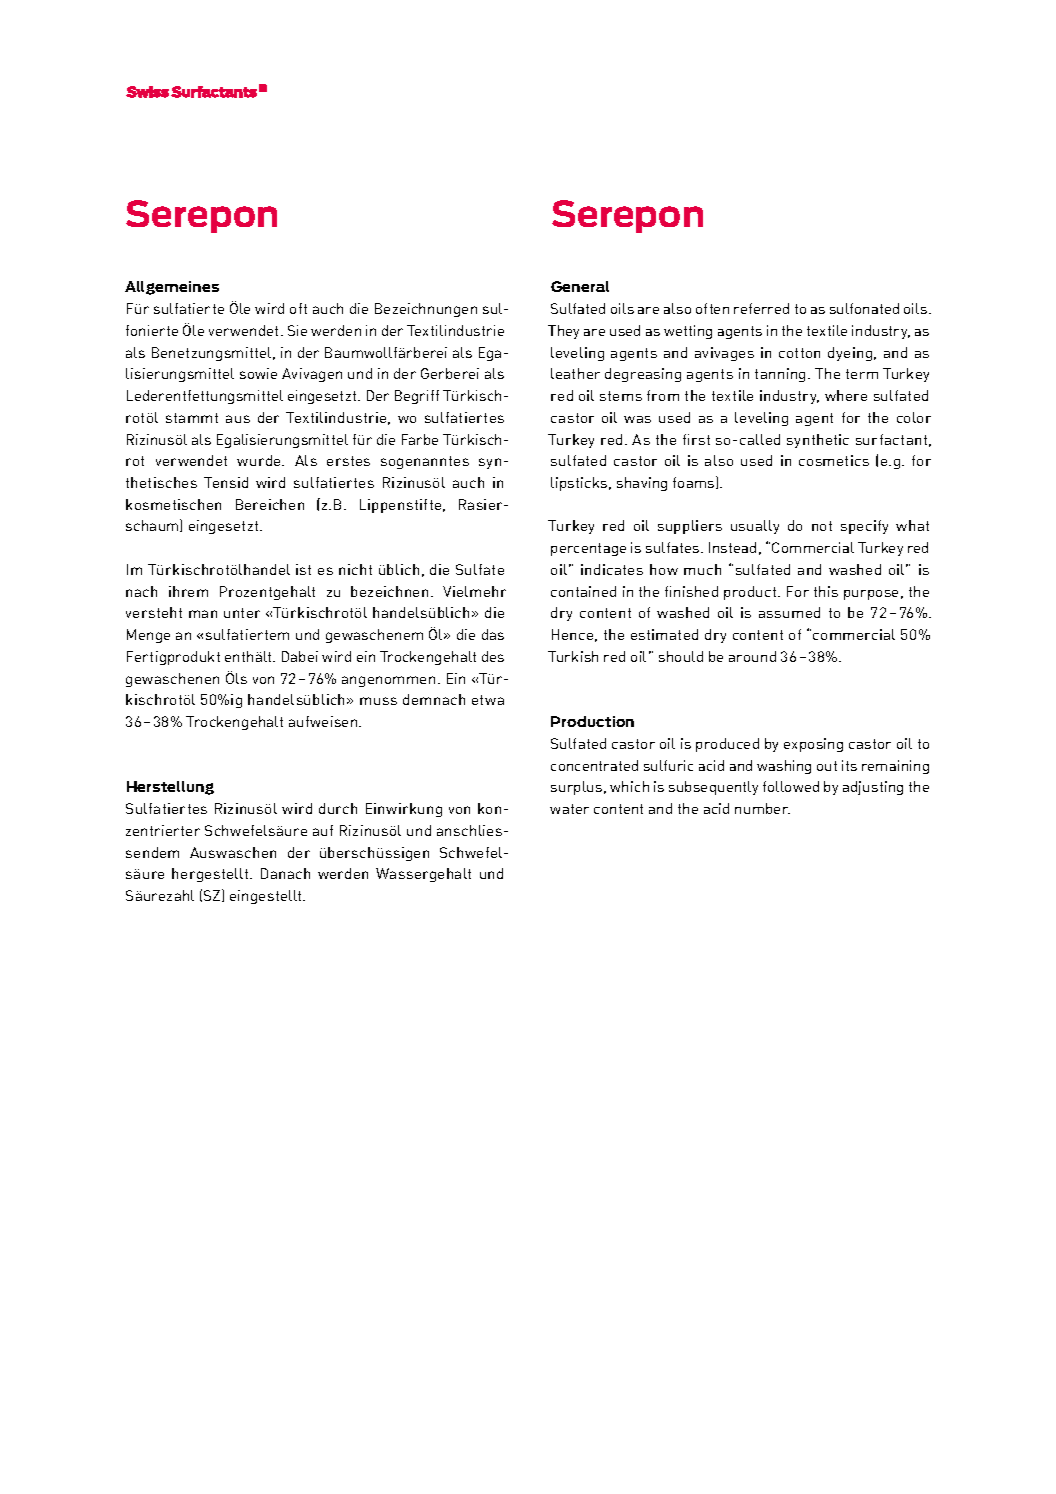 Image resolution: width=1056 pixels, height=1494 pixels. I want to click on cosmetics, so click(834, 460).
